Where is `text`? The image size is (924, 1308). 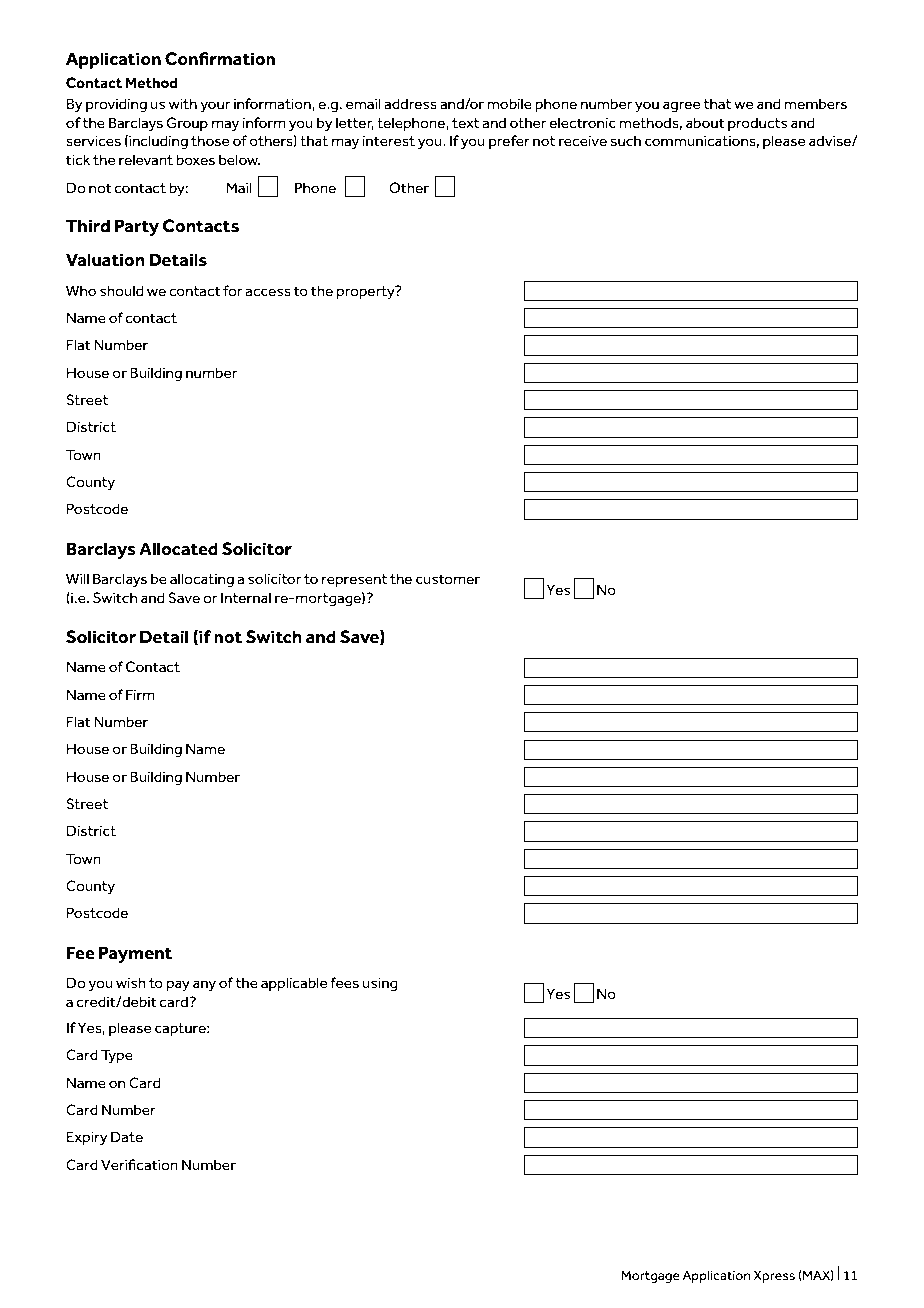
text is located at coordinates (465, 123).
